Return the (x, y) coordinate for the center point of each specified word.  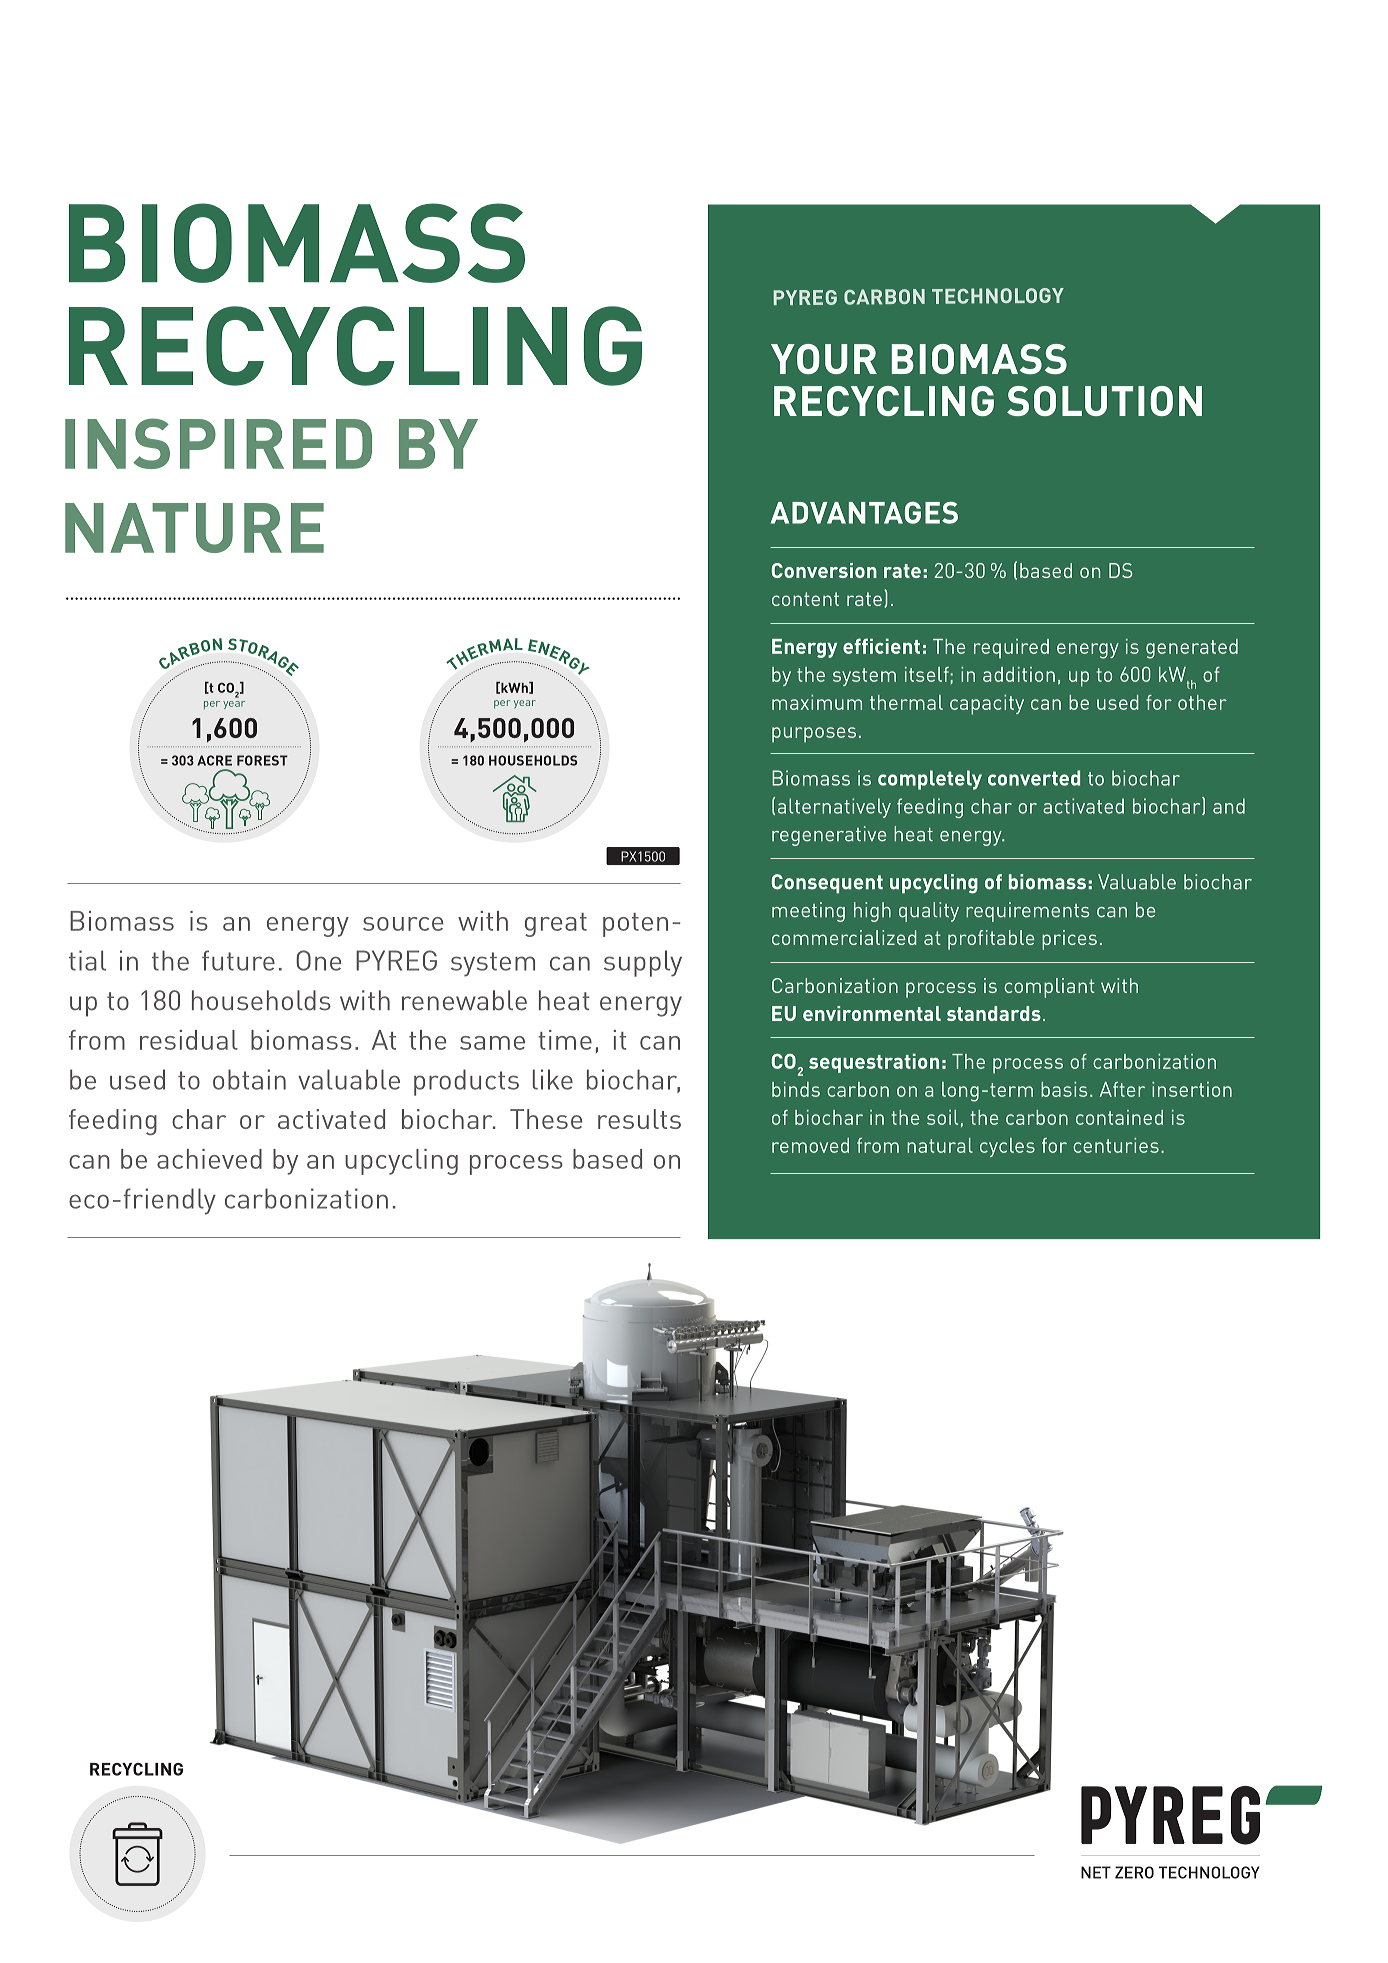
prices (1069, 940)
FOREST (262, 760)
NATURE (194, 528)
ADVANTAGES (864, 513)
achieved (209, 1159)
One (318, 960)
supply (643, 963)
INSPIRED (218, 443)
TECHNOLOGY (998, 296)
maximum (817, 702)
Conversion (824, 570)
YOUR (824, 359)
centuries (1116, 1145)
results (639, 1119)
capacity (987, 705)
